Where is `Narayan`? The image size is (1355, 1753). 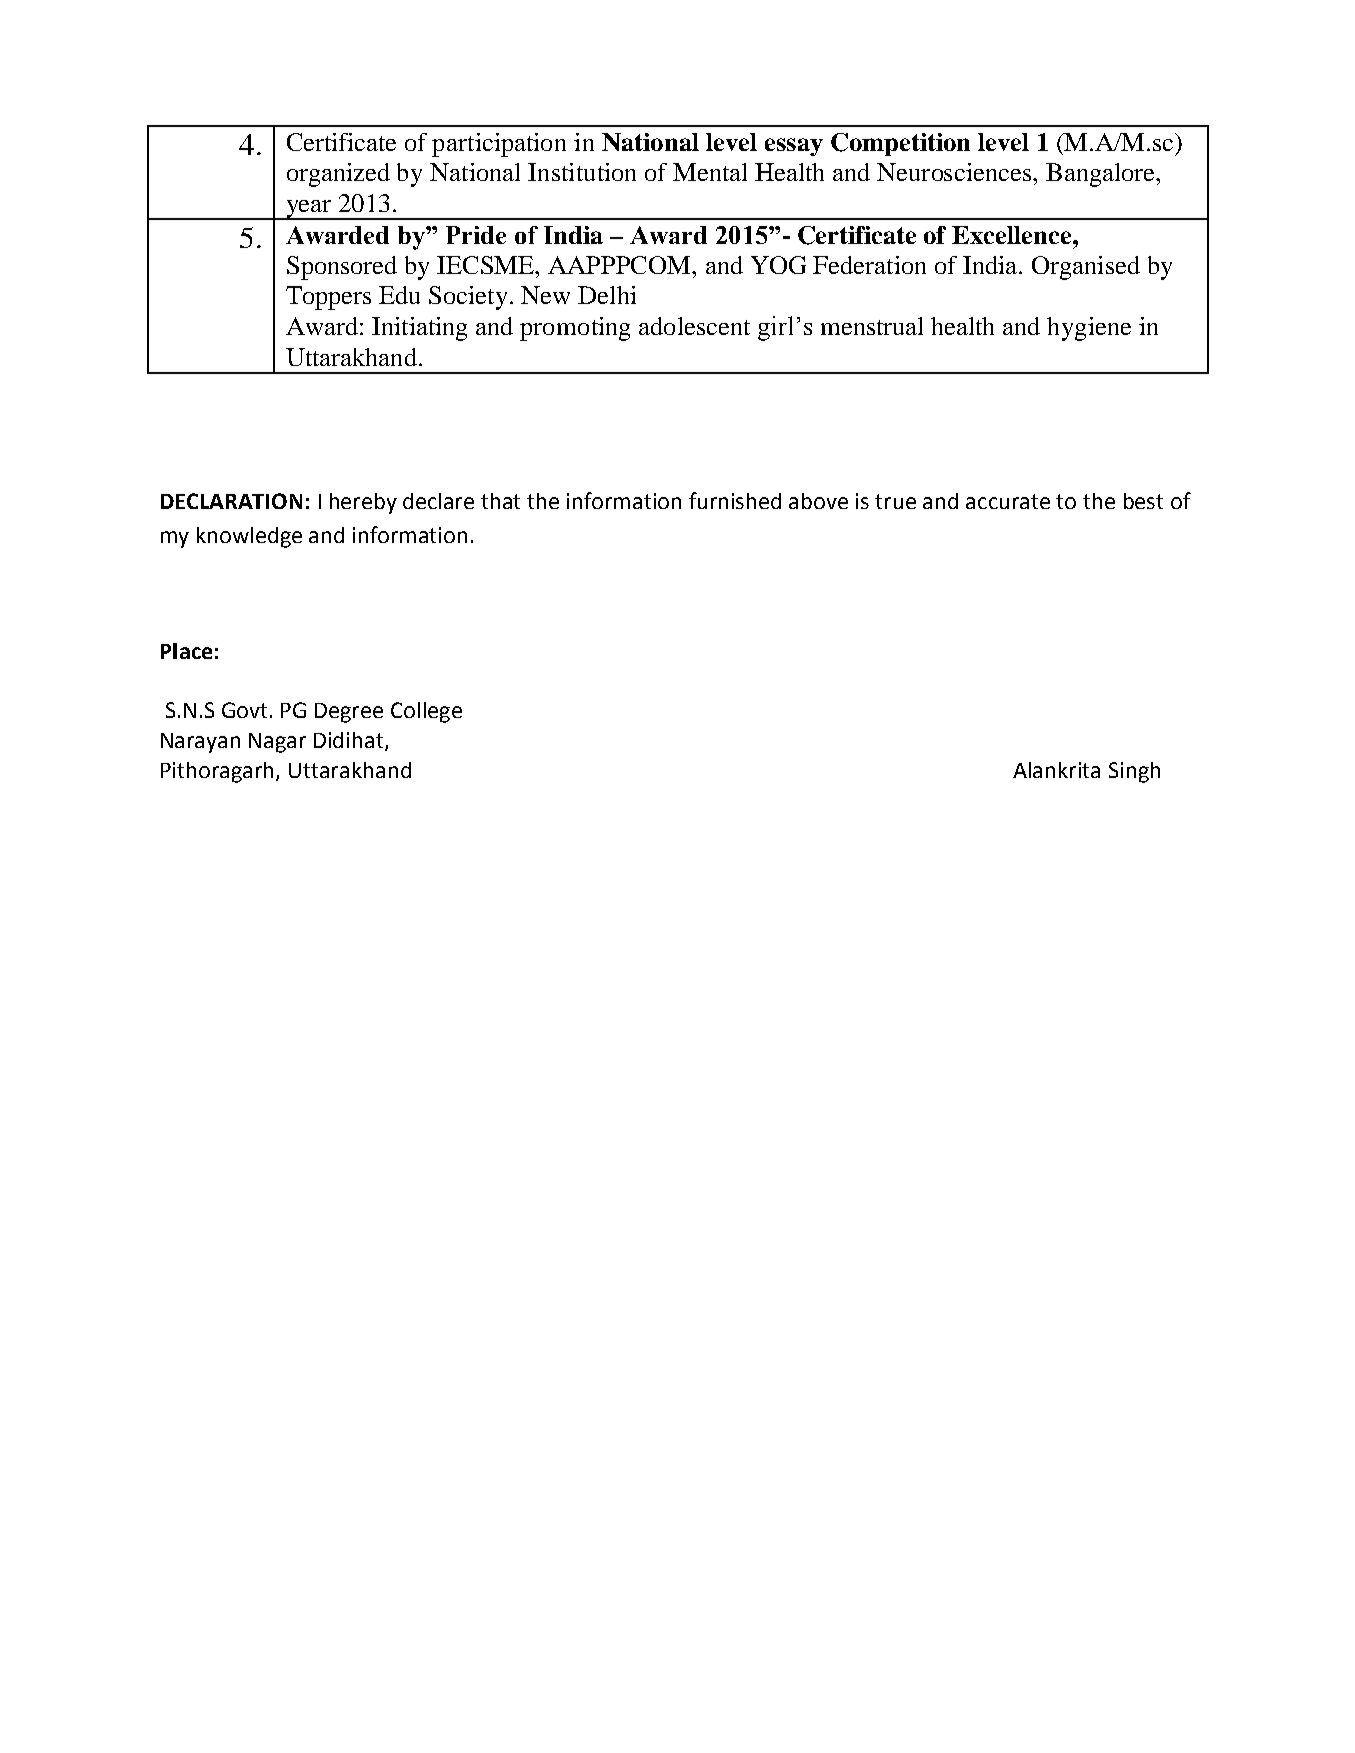
Narayan is located at coordinates (200, 743).
